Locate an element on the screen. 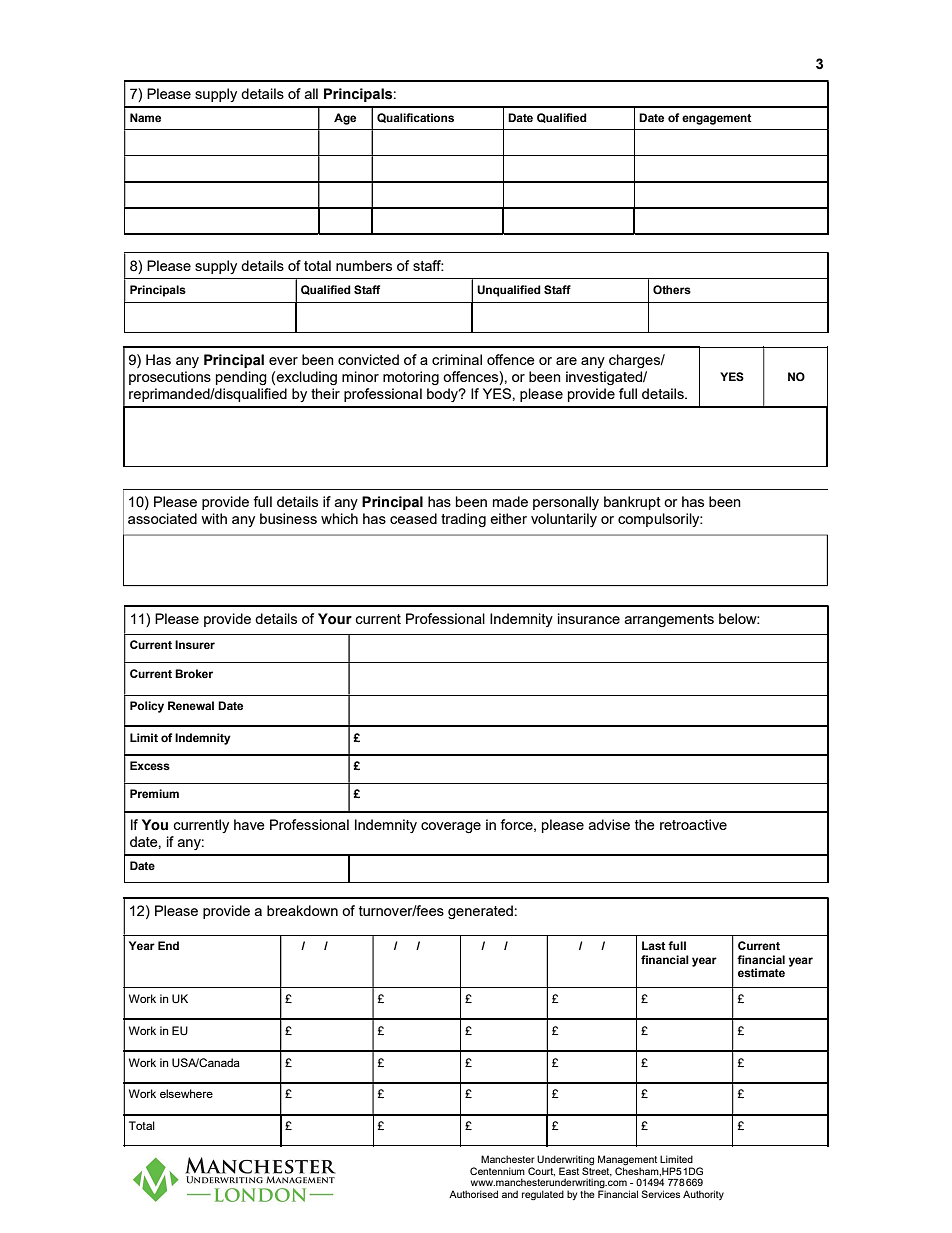  Insurer is located at coordinates (195, 644).
